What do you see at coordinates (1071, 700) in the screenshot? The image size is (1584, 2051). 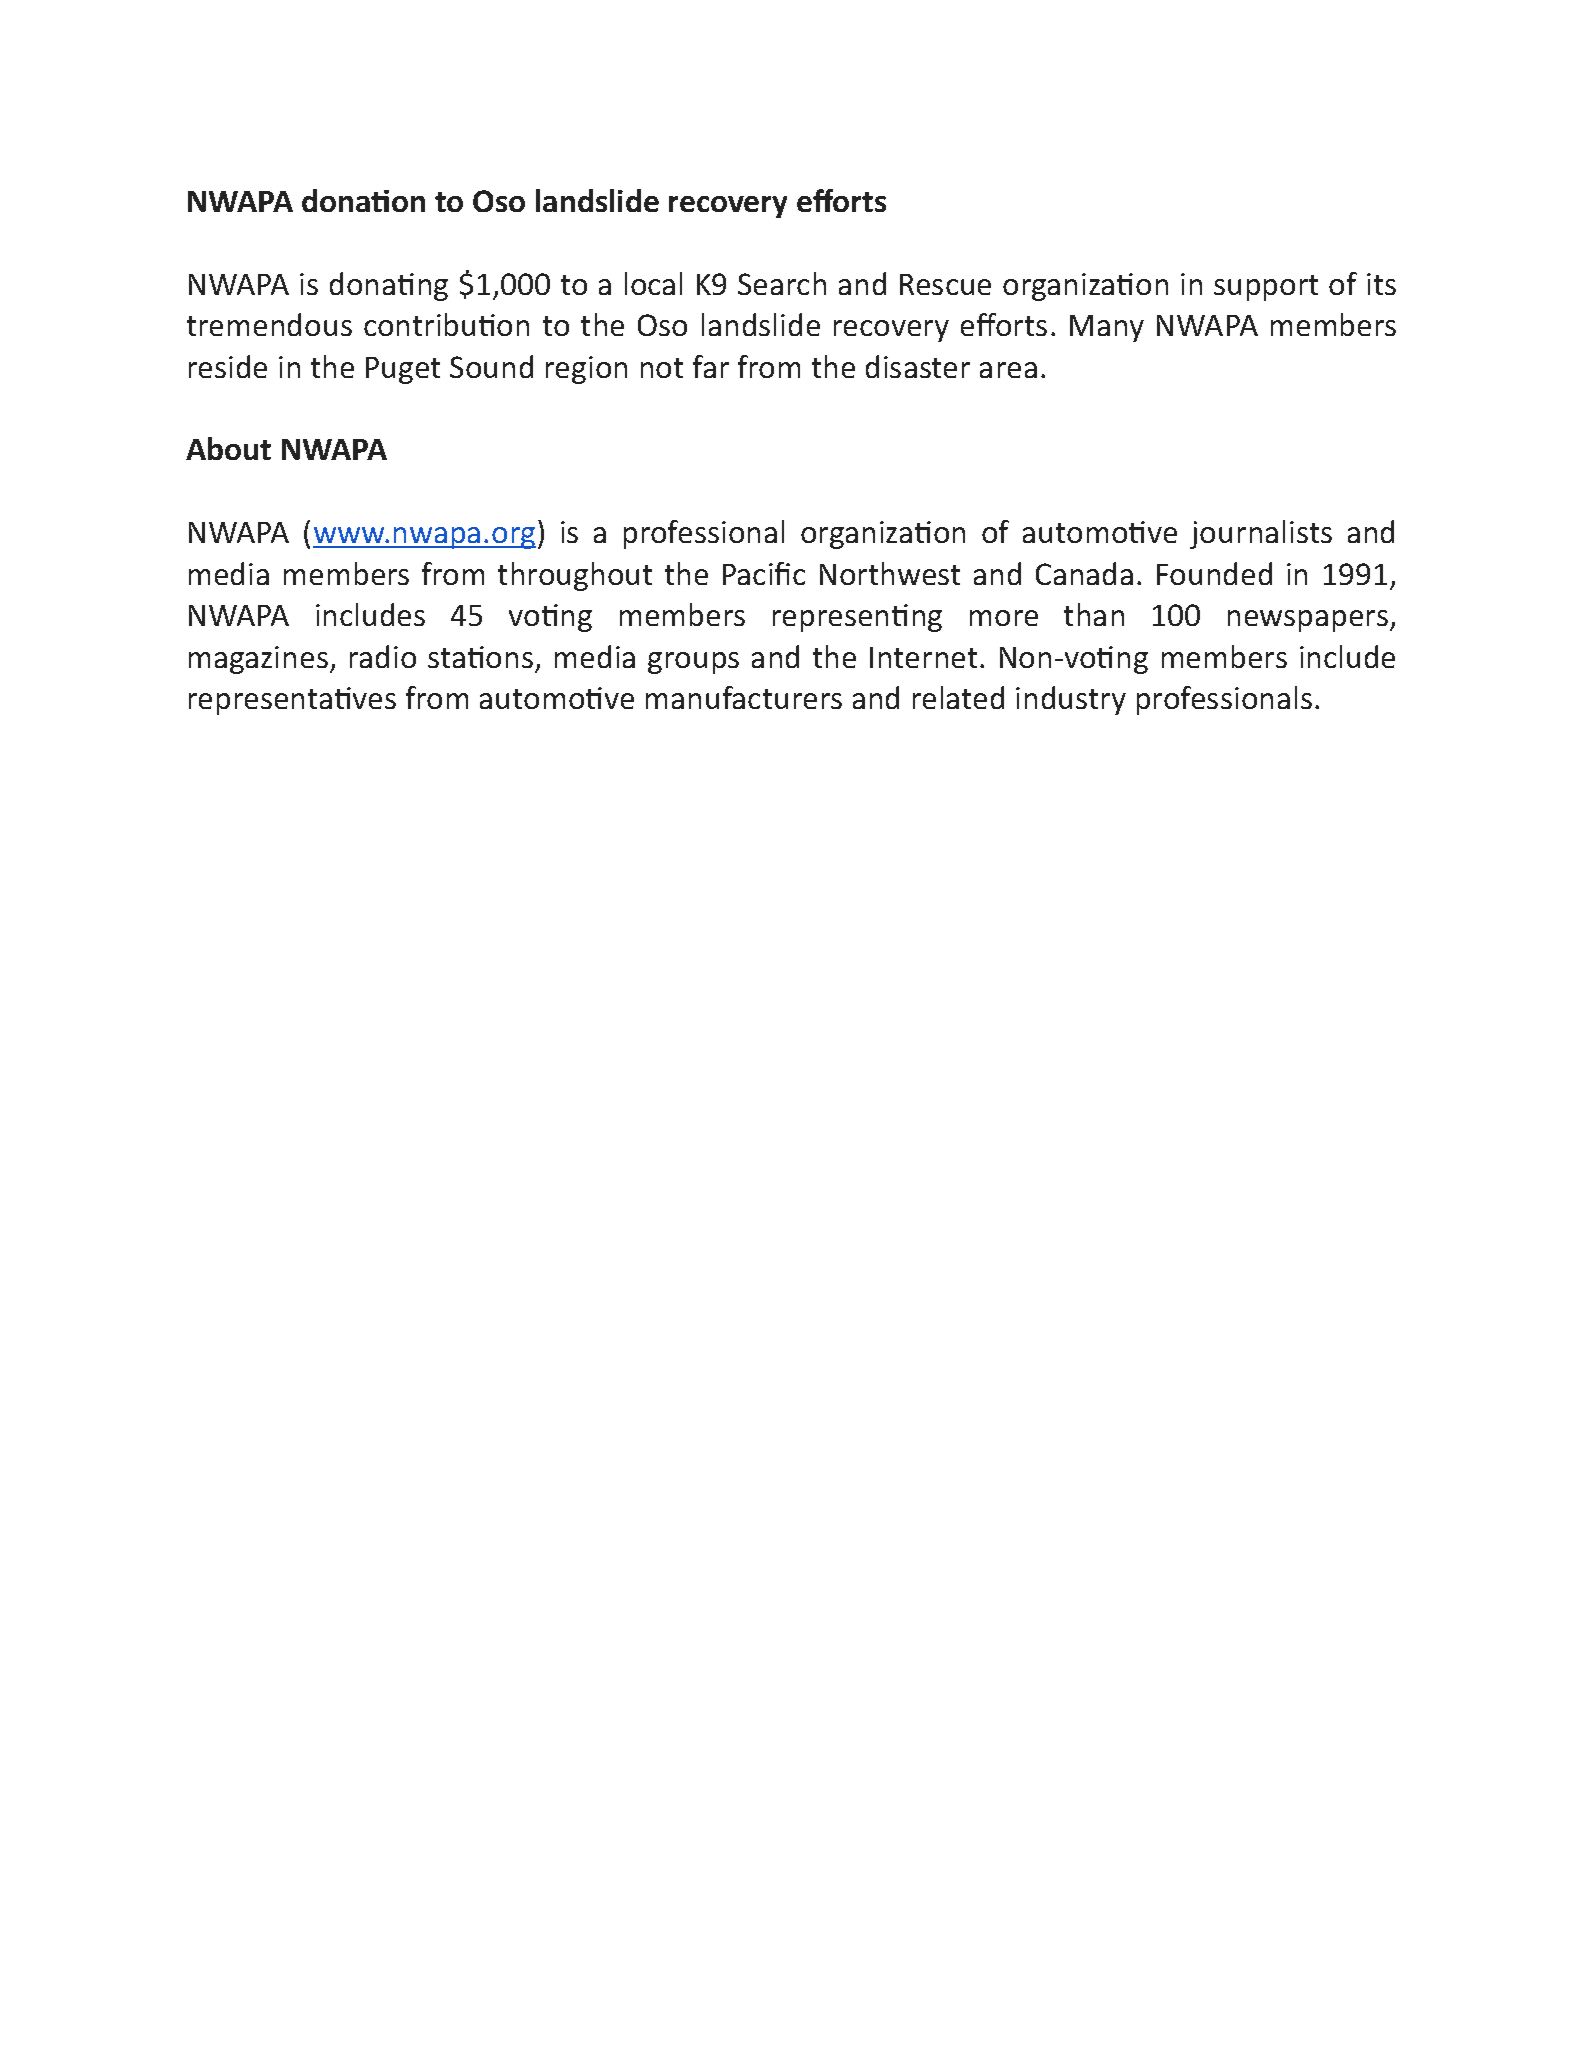 I see `industry` at bounding box center [1071, 700].
